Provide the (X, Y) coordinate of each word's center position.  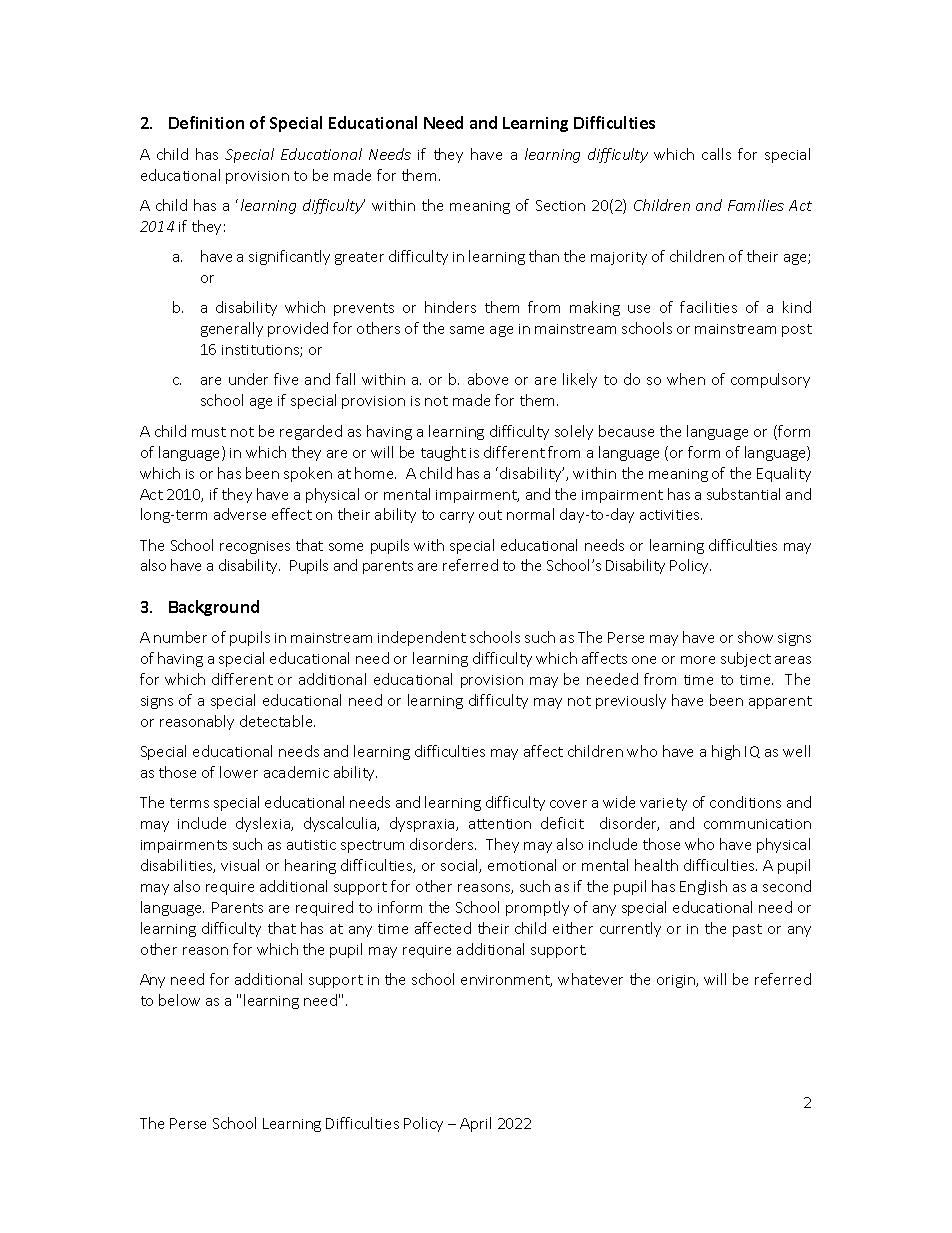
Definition (206, 122)
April (475, 1124)
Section (560, 205)
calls (716, 154)
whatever (590, 979)
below (179, 1000)
